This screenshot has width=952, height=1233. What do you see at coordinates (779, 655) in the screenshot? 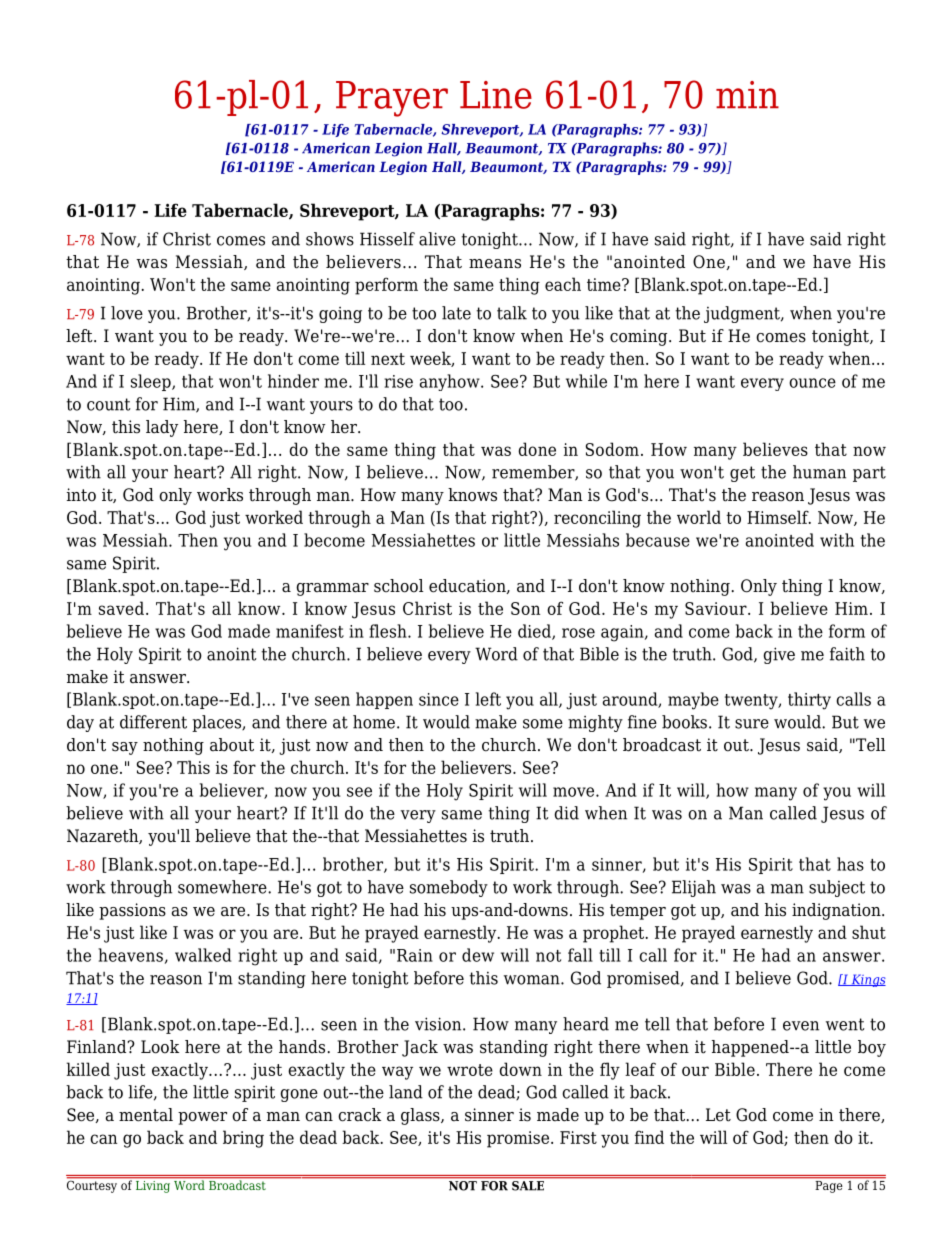
I see `give` at bounding box center [779, 655].
